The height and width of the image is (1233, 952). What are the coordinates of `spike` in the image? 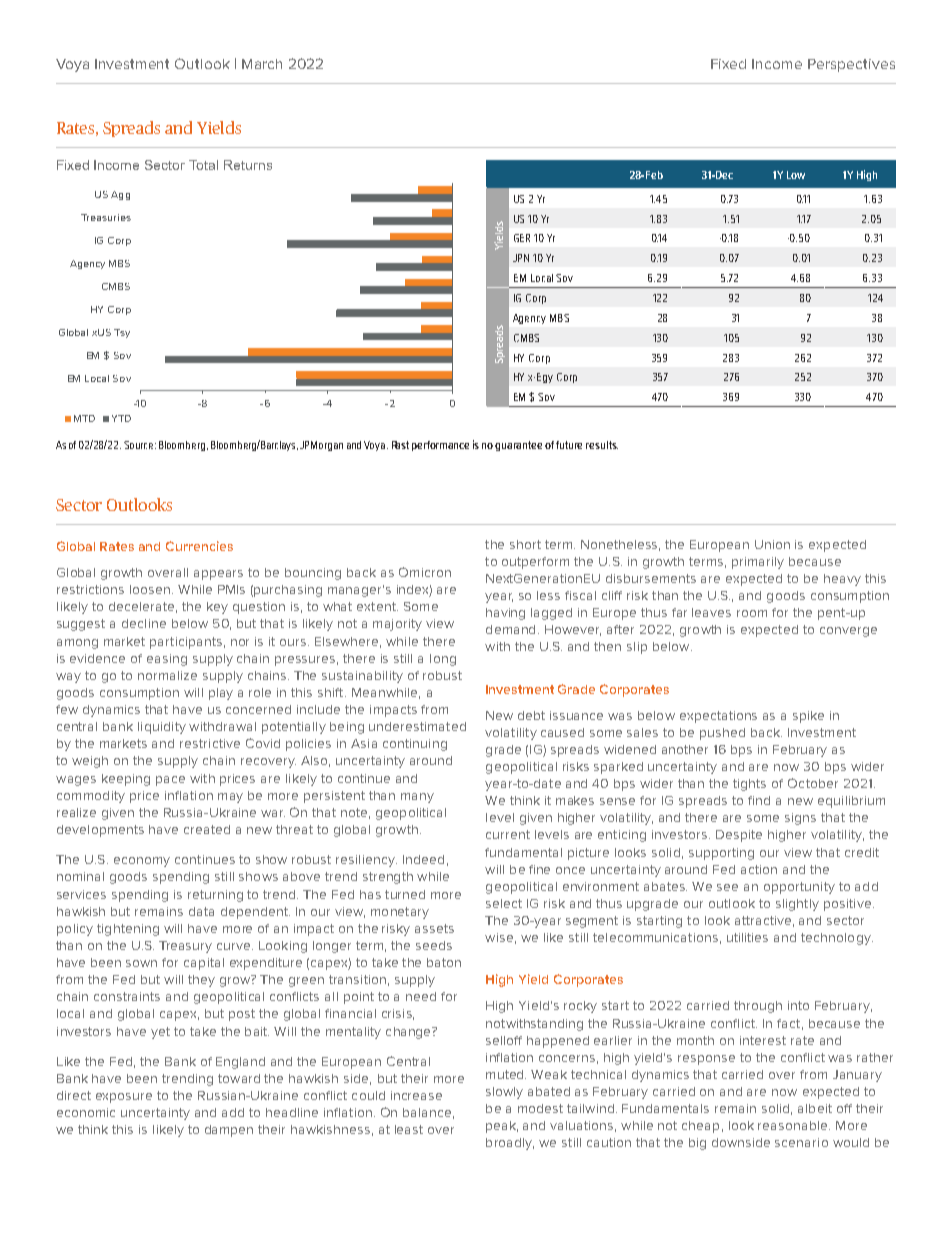 It's located at (808, 717).
